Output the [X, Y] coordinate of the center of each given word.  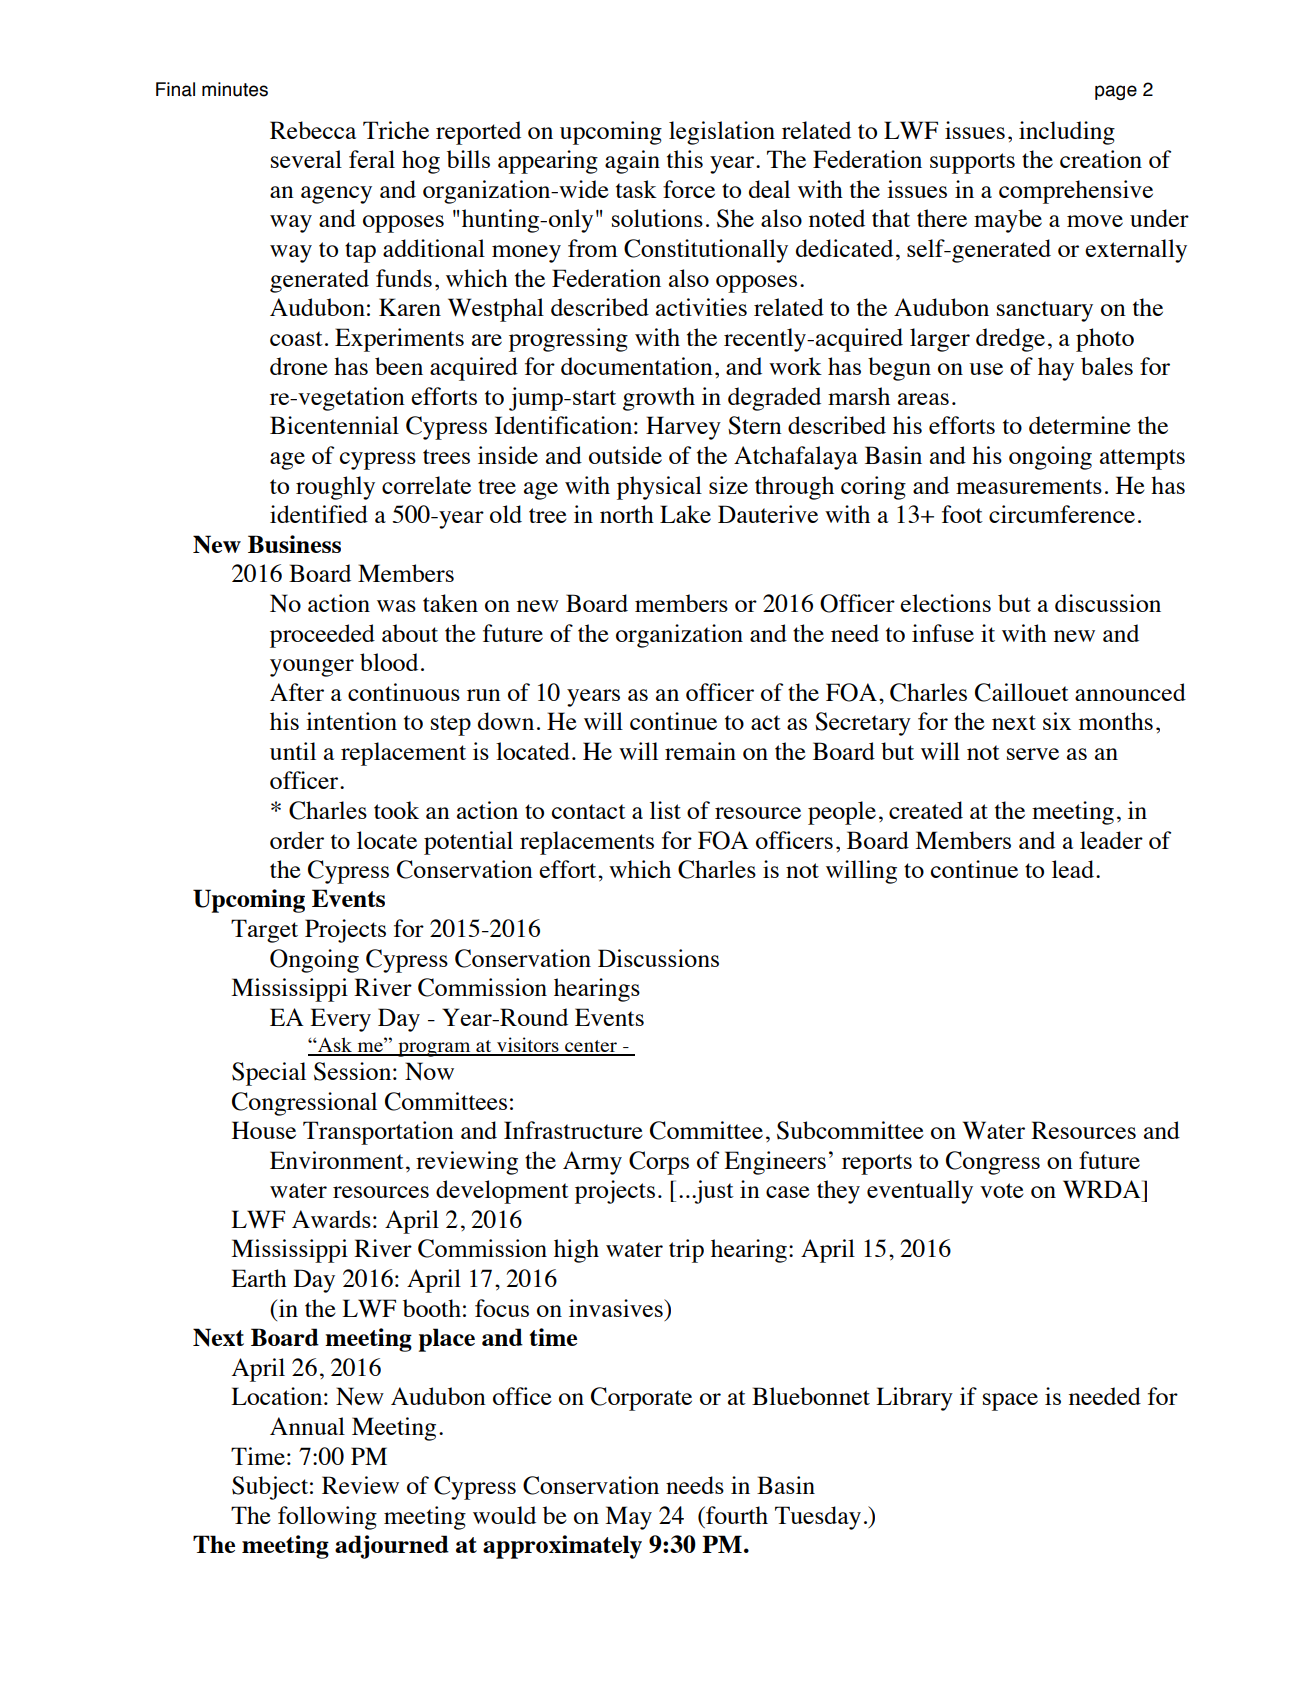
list [665, 810]
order [297, 840]
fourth [736, 1515]
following [327, 1518]
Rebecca [313, 130]
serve [1033, 754]
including [1067, 133]
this [685, 159]
